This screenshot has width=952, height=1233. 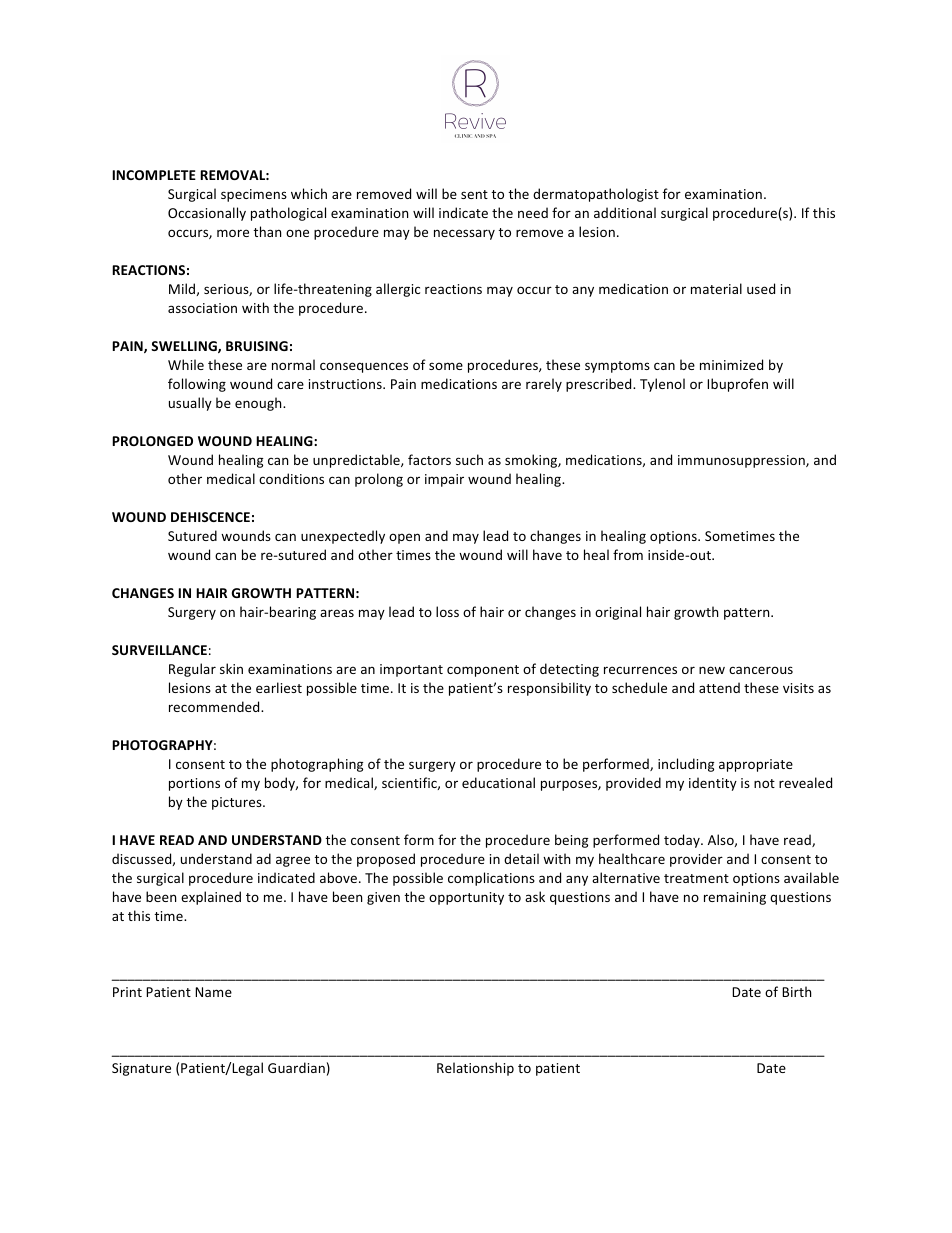 What do you see at coordinates (796, 991) in the screenshot?
I see `Birth` at bounding box center [796, 991].
